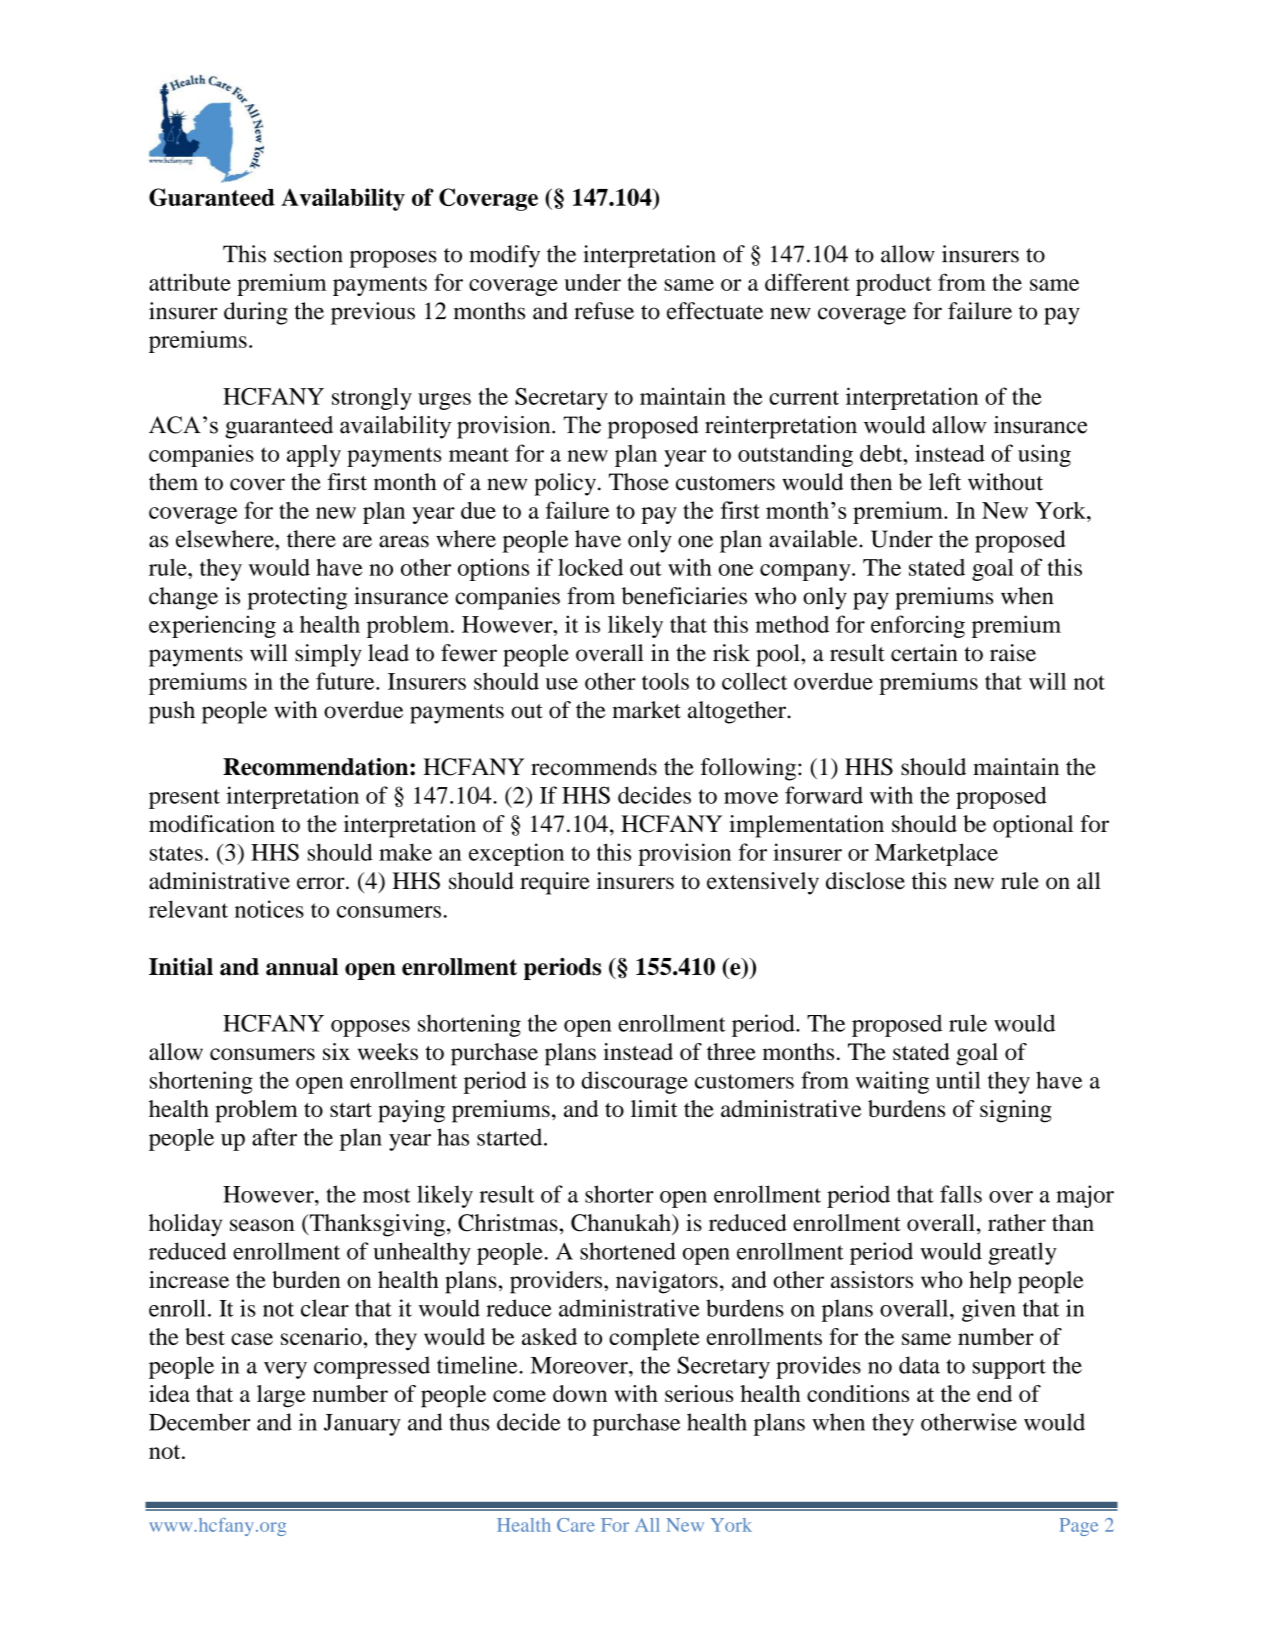  Describe the element at coordinates (362, 1425) in the image. I see `January` at that location.
